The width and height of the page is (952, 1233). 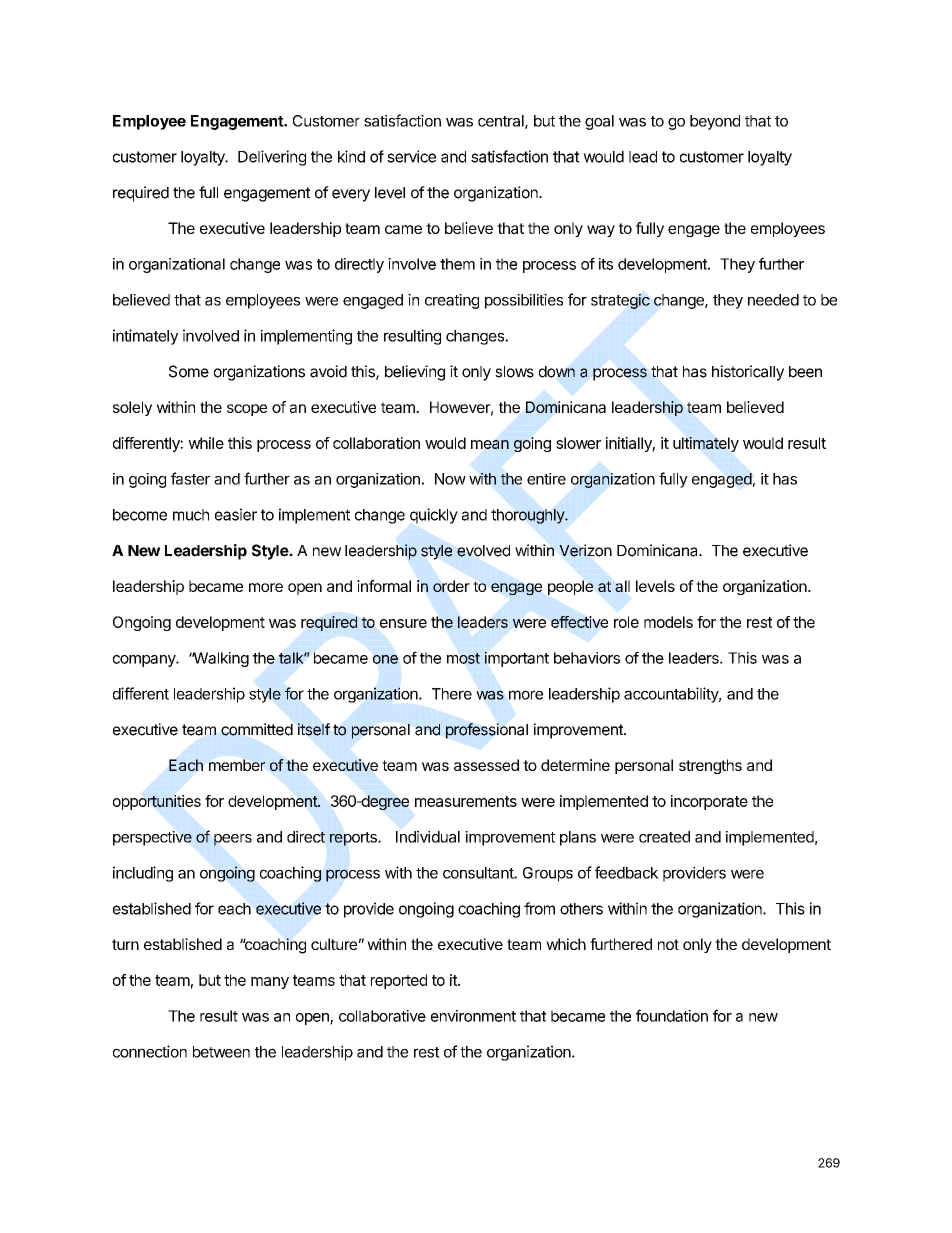 What do you see at coordinates (715, 122) in the page?
I see `beyond` at bounding box center [715, 122].
